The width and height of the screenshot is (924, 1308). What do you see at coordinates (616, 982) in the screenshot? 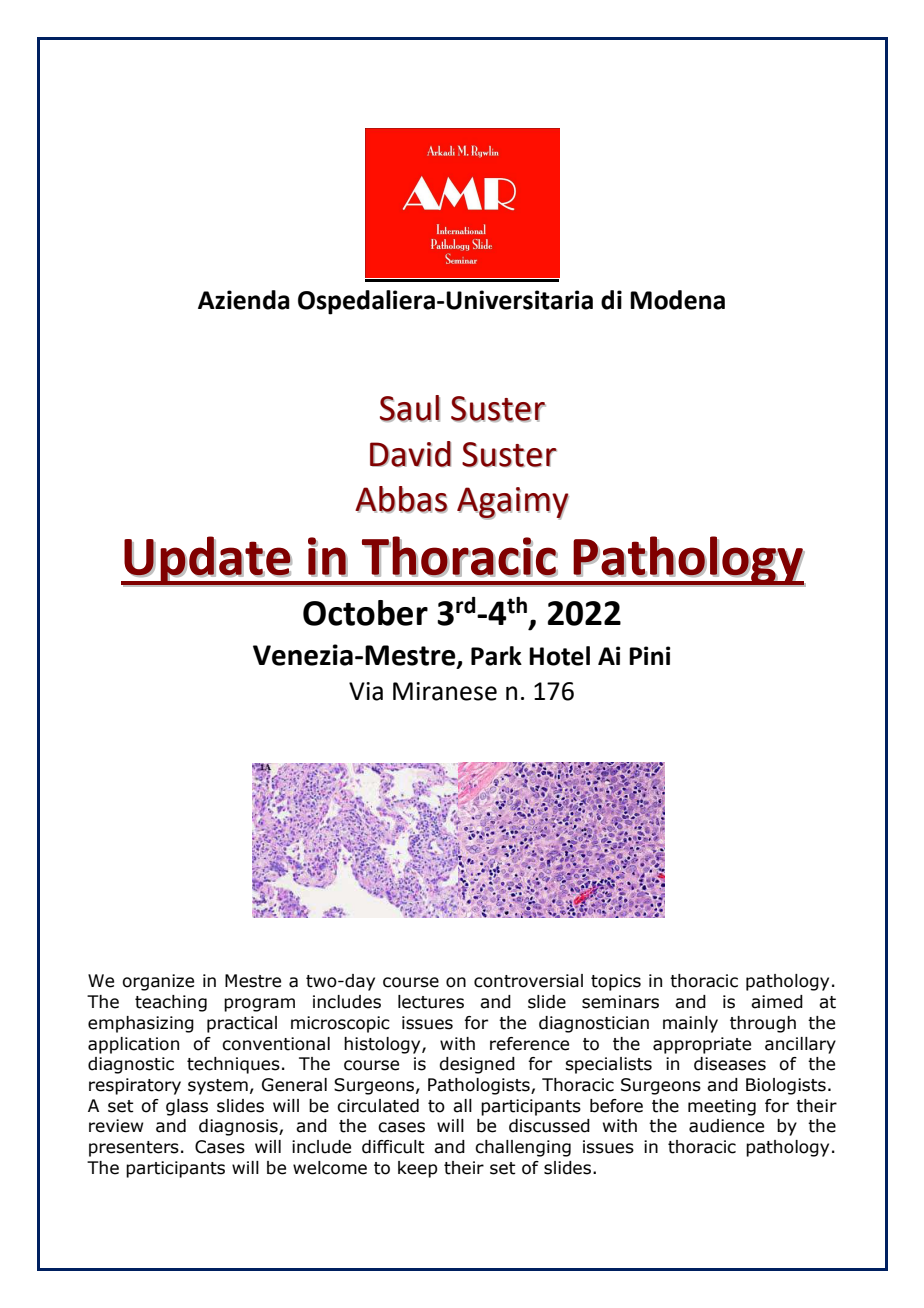
I see `topics` at bounding box center [616, 982].
